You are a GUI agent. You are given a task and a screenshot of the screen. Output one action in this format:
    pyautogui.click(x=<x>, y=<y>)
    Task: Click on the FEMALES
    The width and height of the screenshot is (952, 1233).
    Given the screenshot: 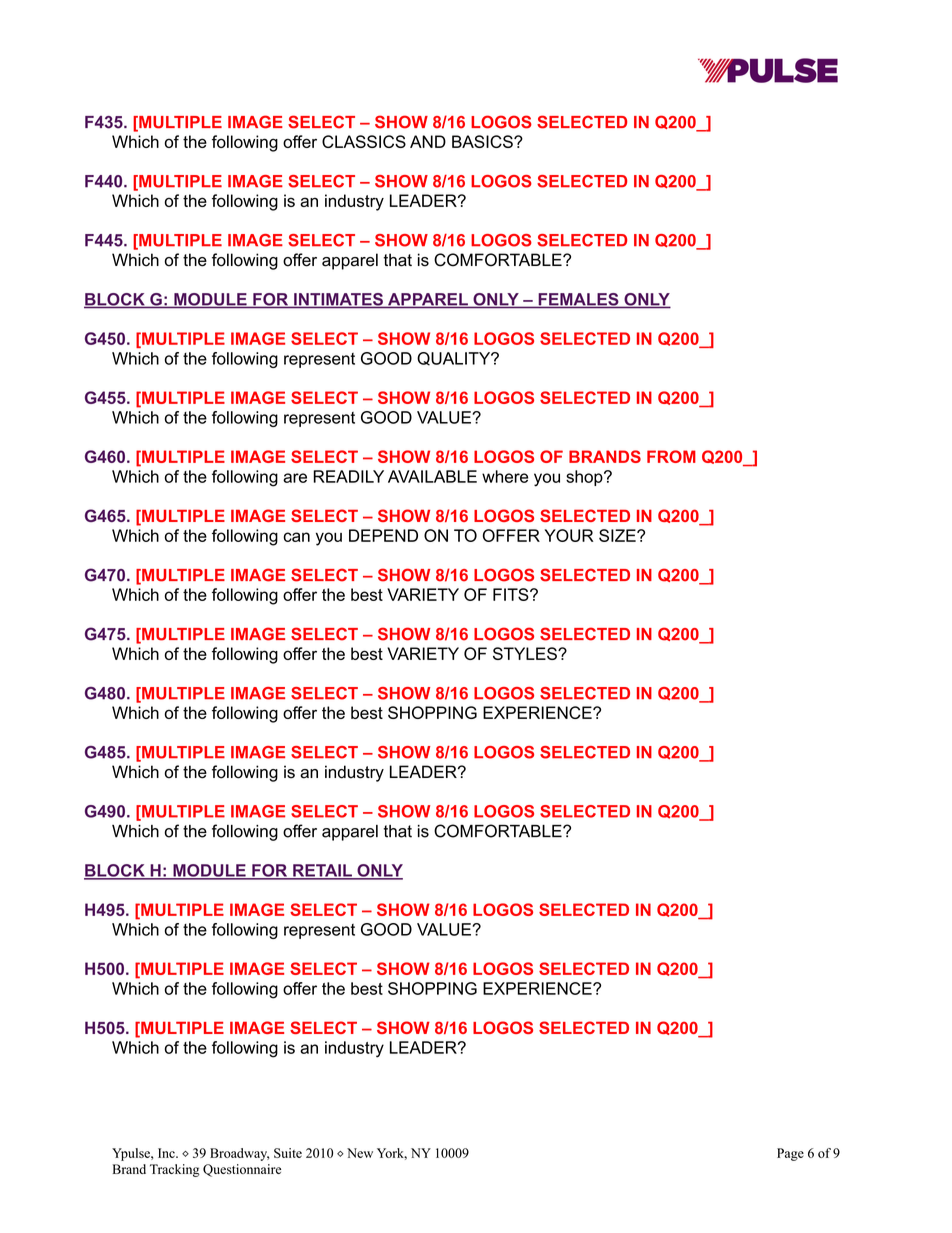 What is the action you would take?
    pyautogui.click(x=578, y=300)
